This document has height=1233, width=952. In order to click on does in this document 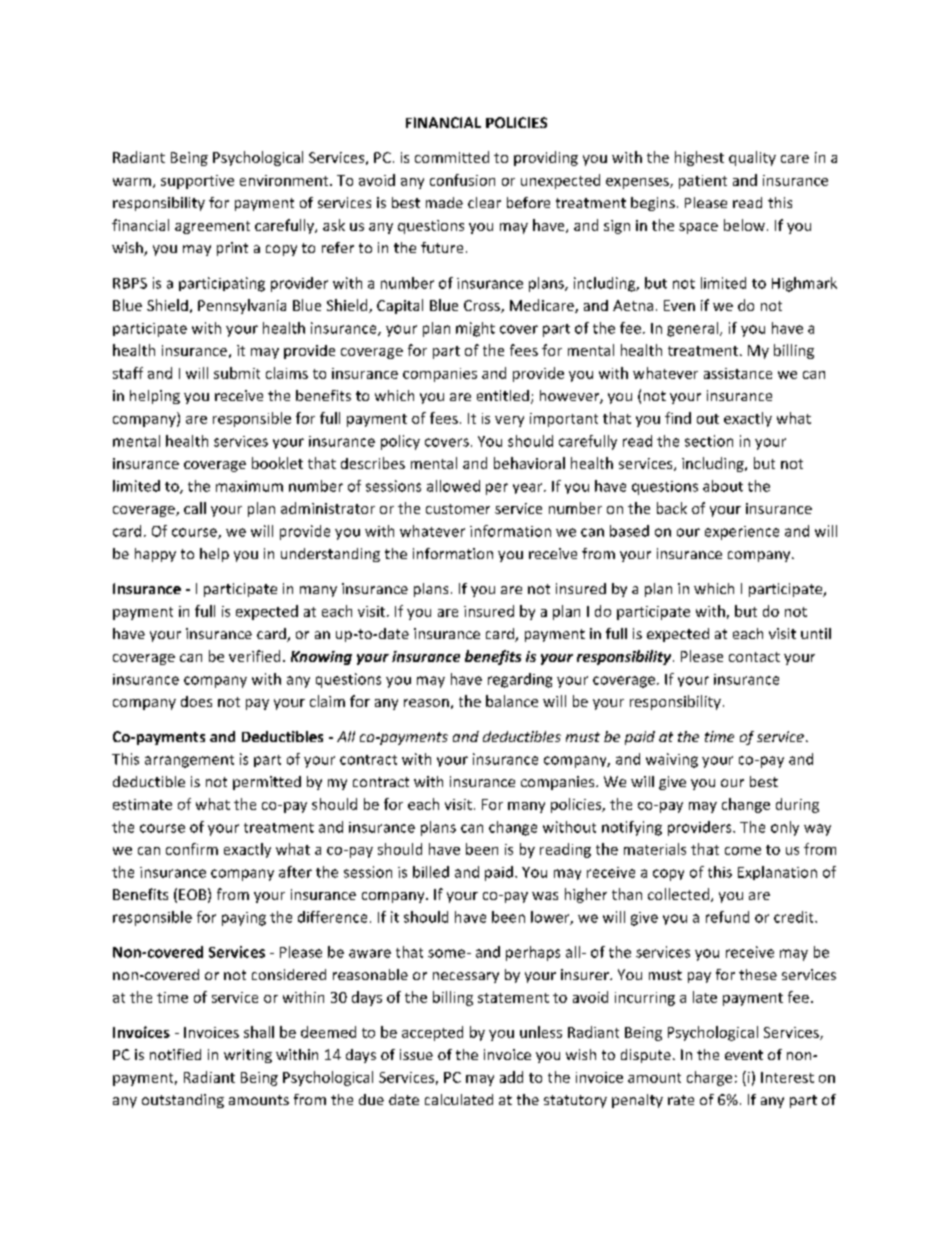, I will do `click(196, 701)`.
